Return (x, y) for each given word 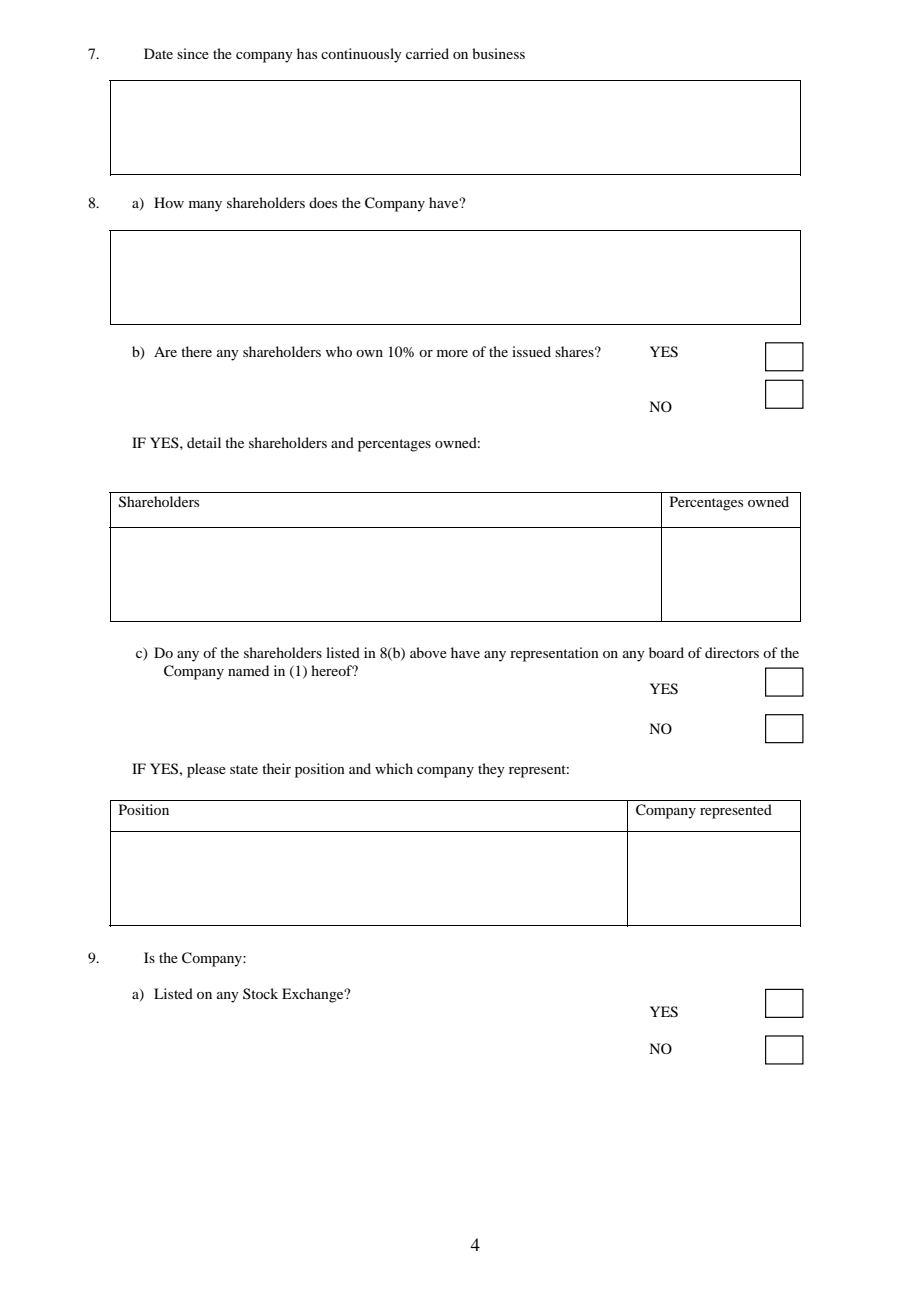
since (193, 53)
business (498, 53)
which (394, 768)
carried (427, 53)
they (491, 770)
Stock (260, 993)
